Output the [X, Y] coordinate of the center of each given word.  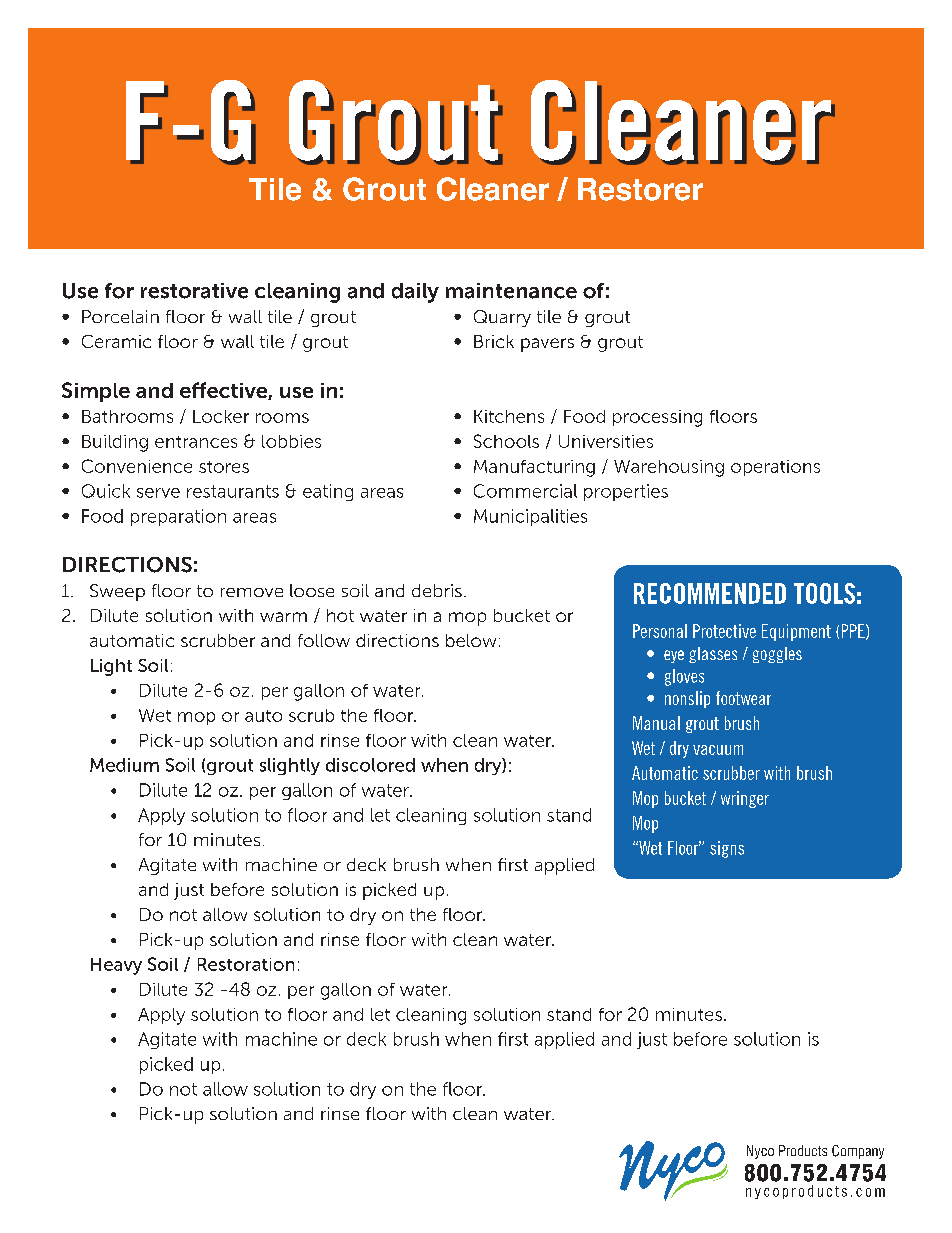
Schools [506, 441]
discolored [370, 765]
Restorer [640, 189]
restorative [194, 291]
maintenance [511, 291]
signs [727, 849]
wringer [745, 799]
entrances [196, 442]
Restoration [246, 964]
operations [775, 468]
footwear [743, 698]
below [471, 640]
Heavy [116, 966]
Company [858, 1152]
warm [283, 617]
